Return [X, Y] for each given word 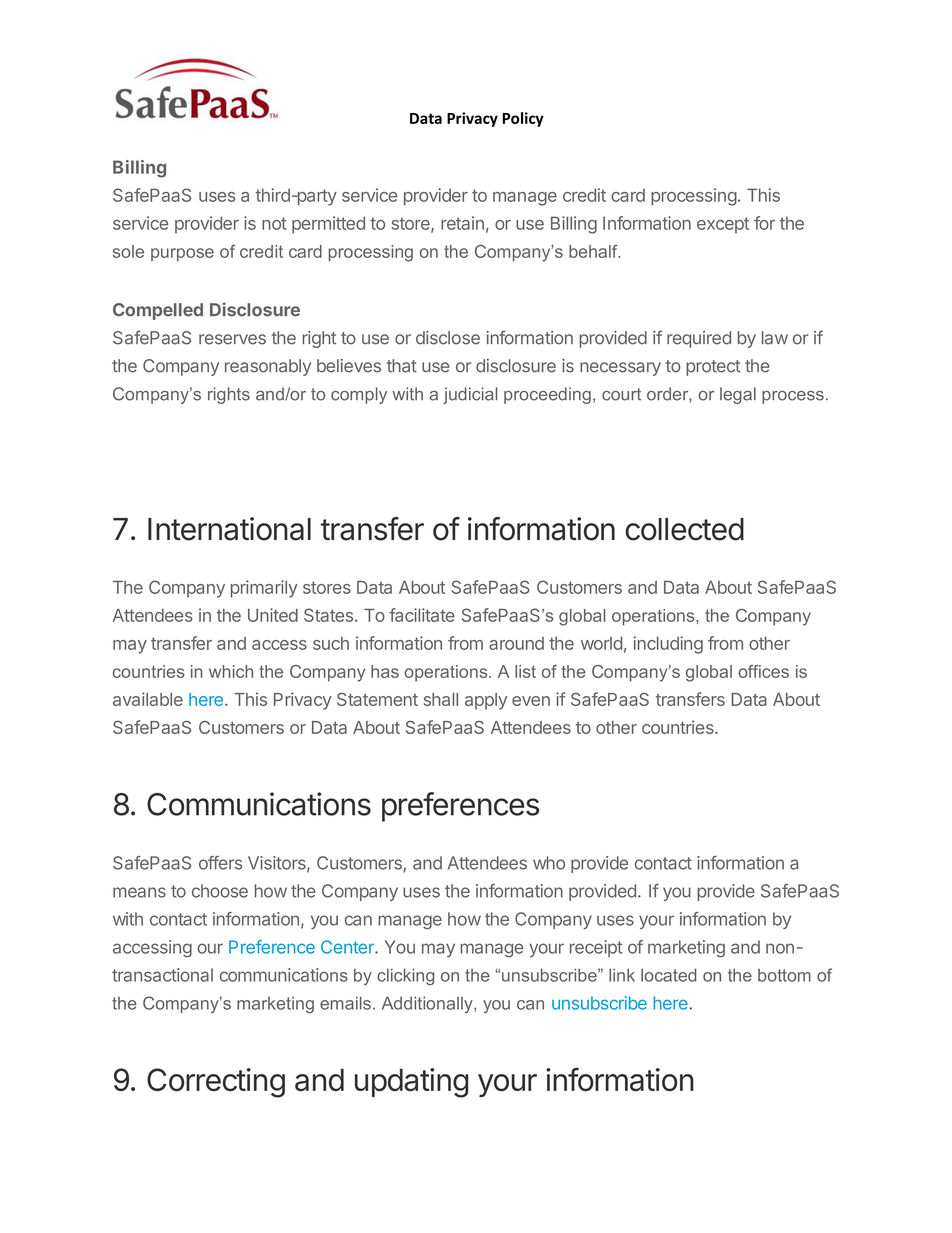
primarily [264, 589]
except [723, 225]
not [274, 223]
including [668, 645]
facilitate [422, 615]
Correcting [216, 1083]
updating [411, 1083]
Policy [523, 119]
